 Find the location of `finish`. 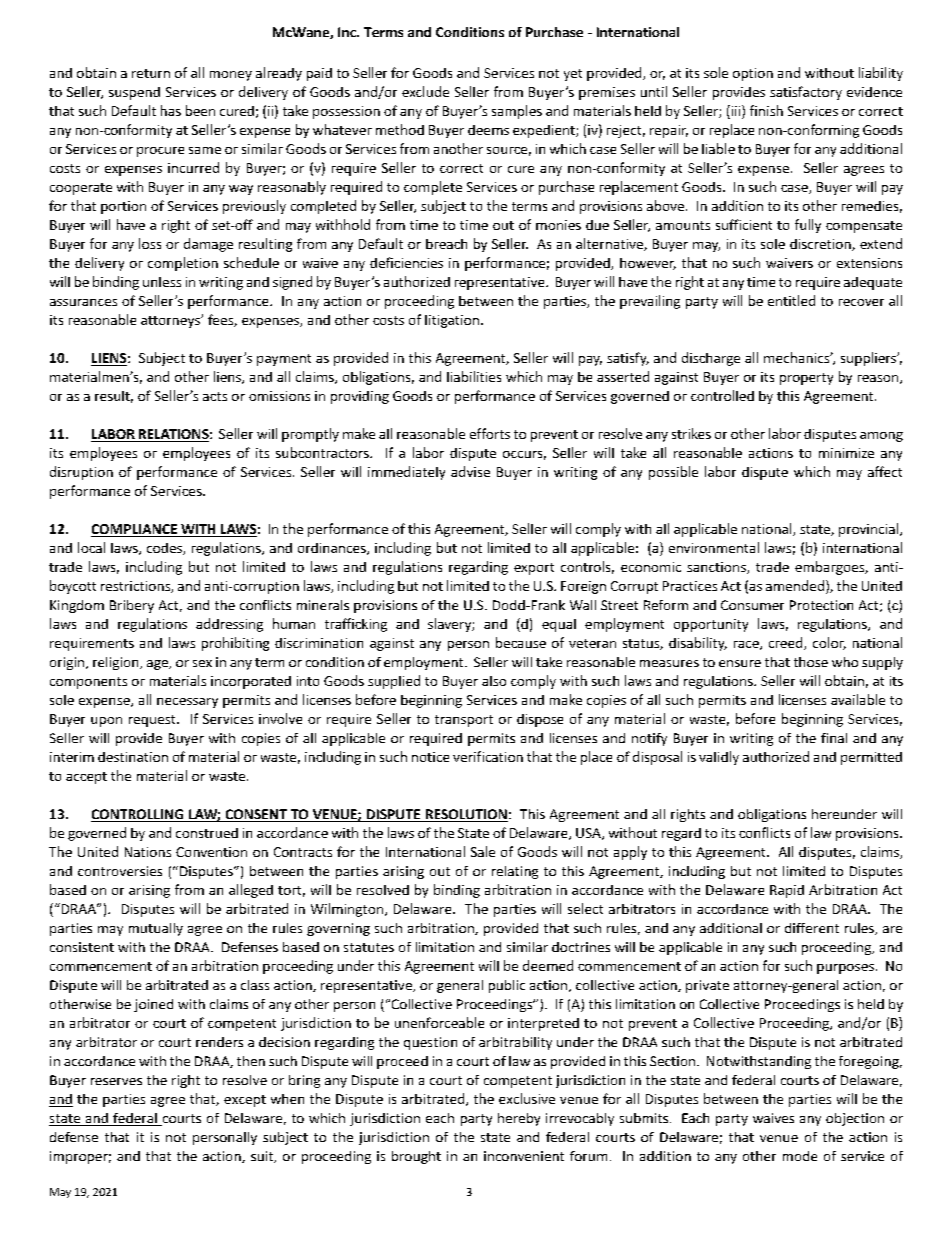

finish is located at coordinates (766, 110).
